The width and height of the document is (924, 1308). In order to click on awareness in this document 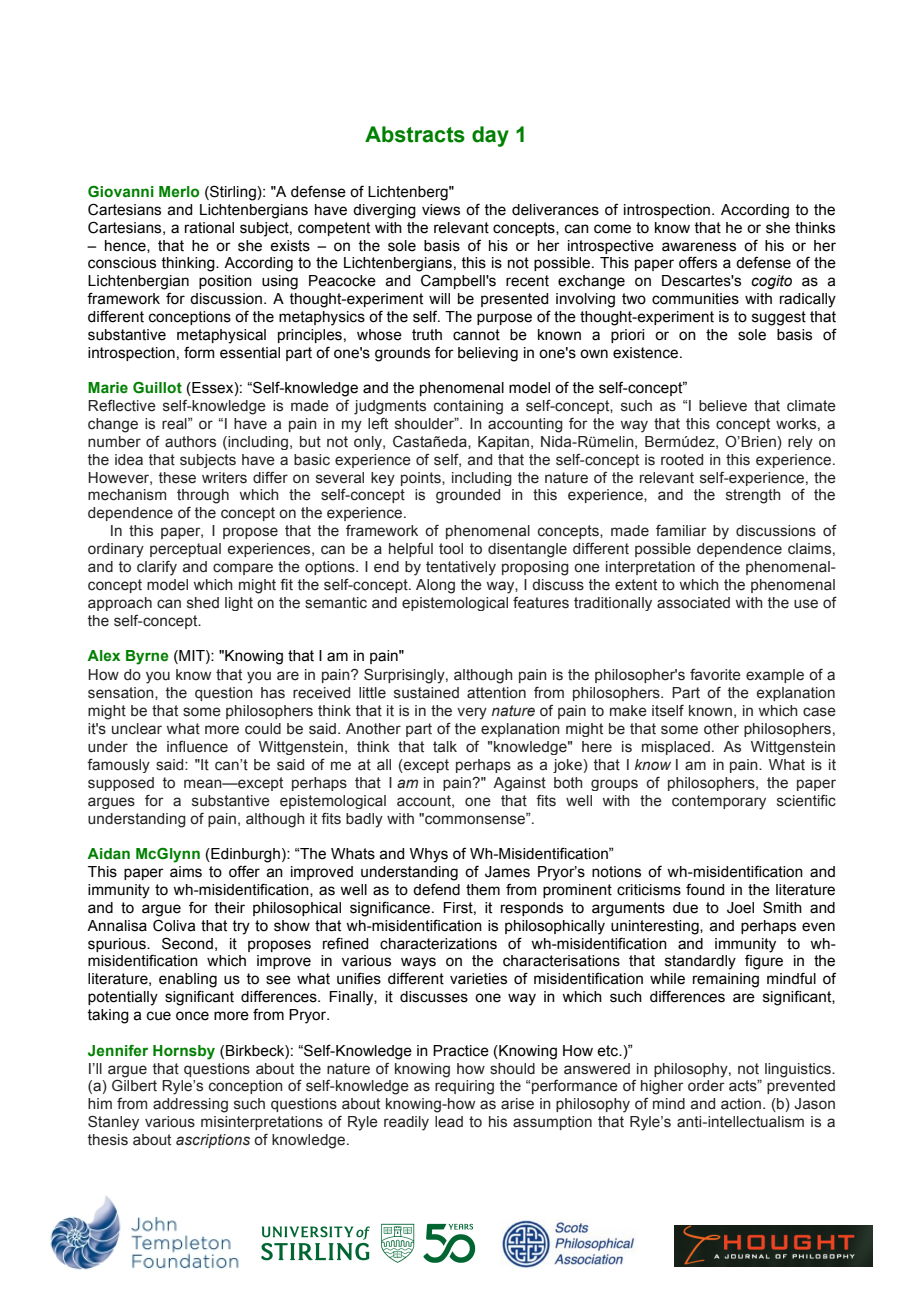, I will do `click(699, 247)`.
